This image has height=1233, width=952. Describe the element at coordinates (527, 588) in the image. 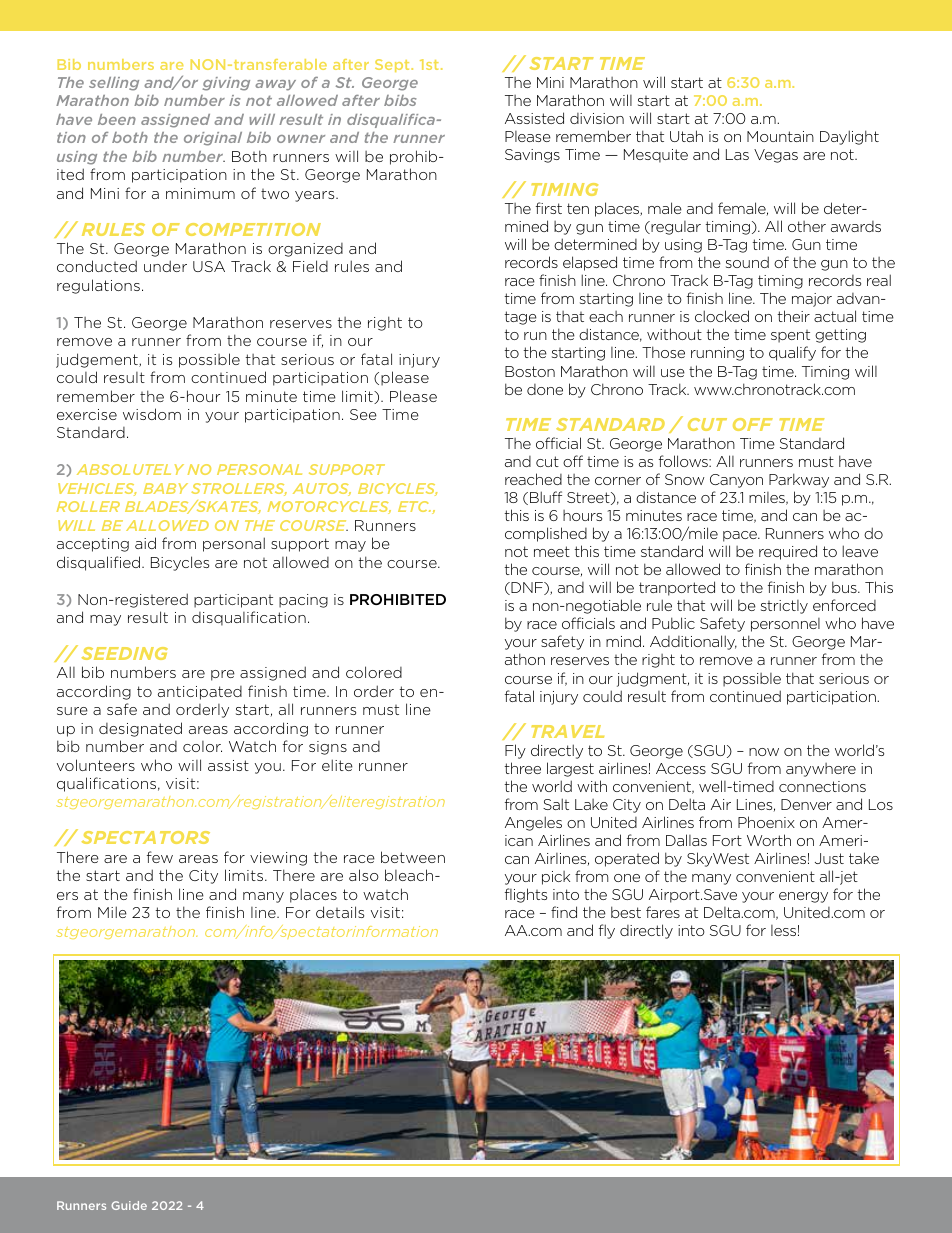

I see `DNF` at that location.
